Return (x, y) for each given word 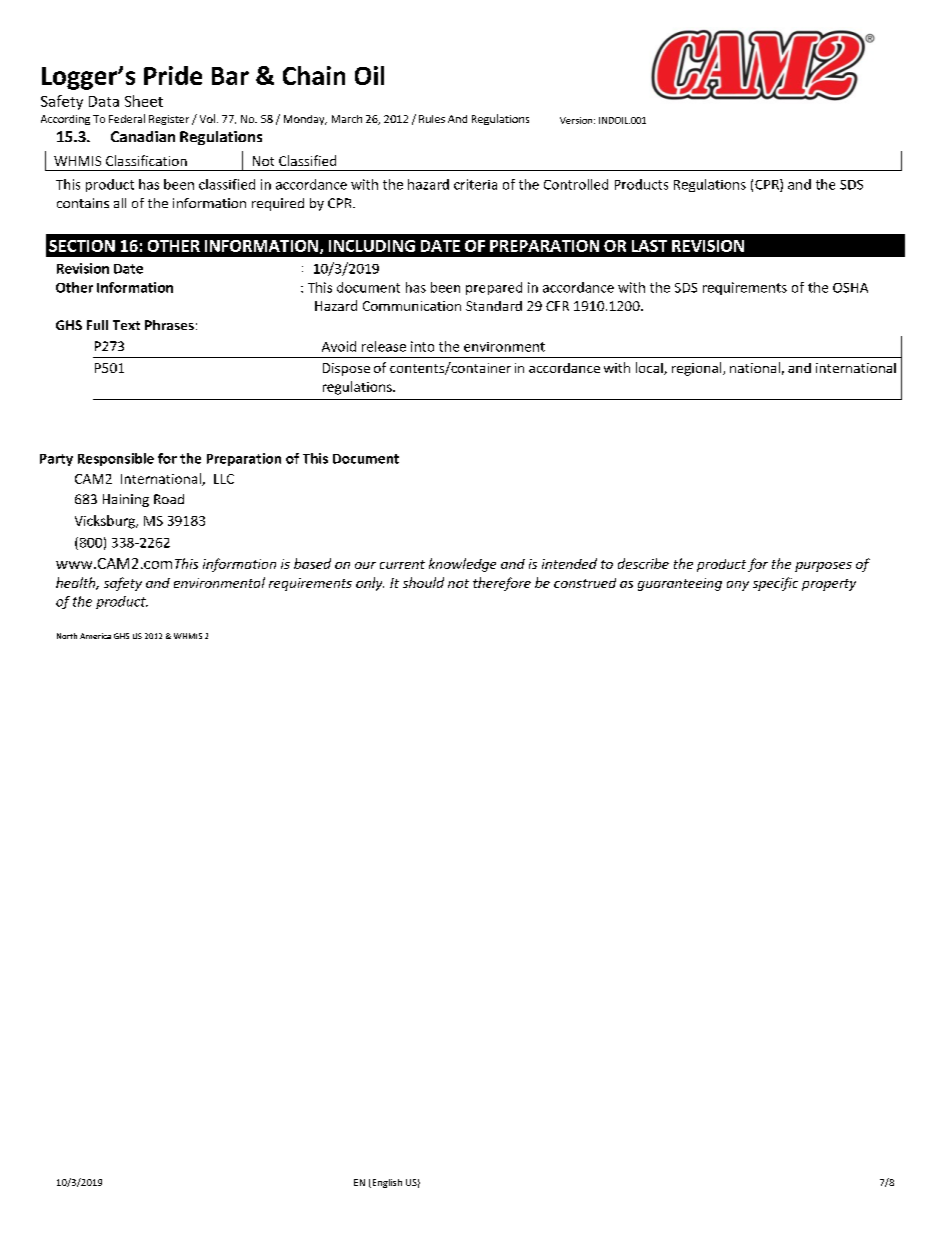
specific (775, 584)
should (423, 582)
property (829, 585)
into (422, 346)
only (370, 584)
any (738, 586)
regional (698, 369)
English (386, 1183)
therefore (502, 584)
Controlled (576, 184)
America (95, 636)
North (67, 636)
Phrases (169, 325)
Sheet (144, 101)
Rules (432, 119)
